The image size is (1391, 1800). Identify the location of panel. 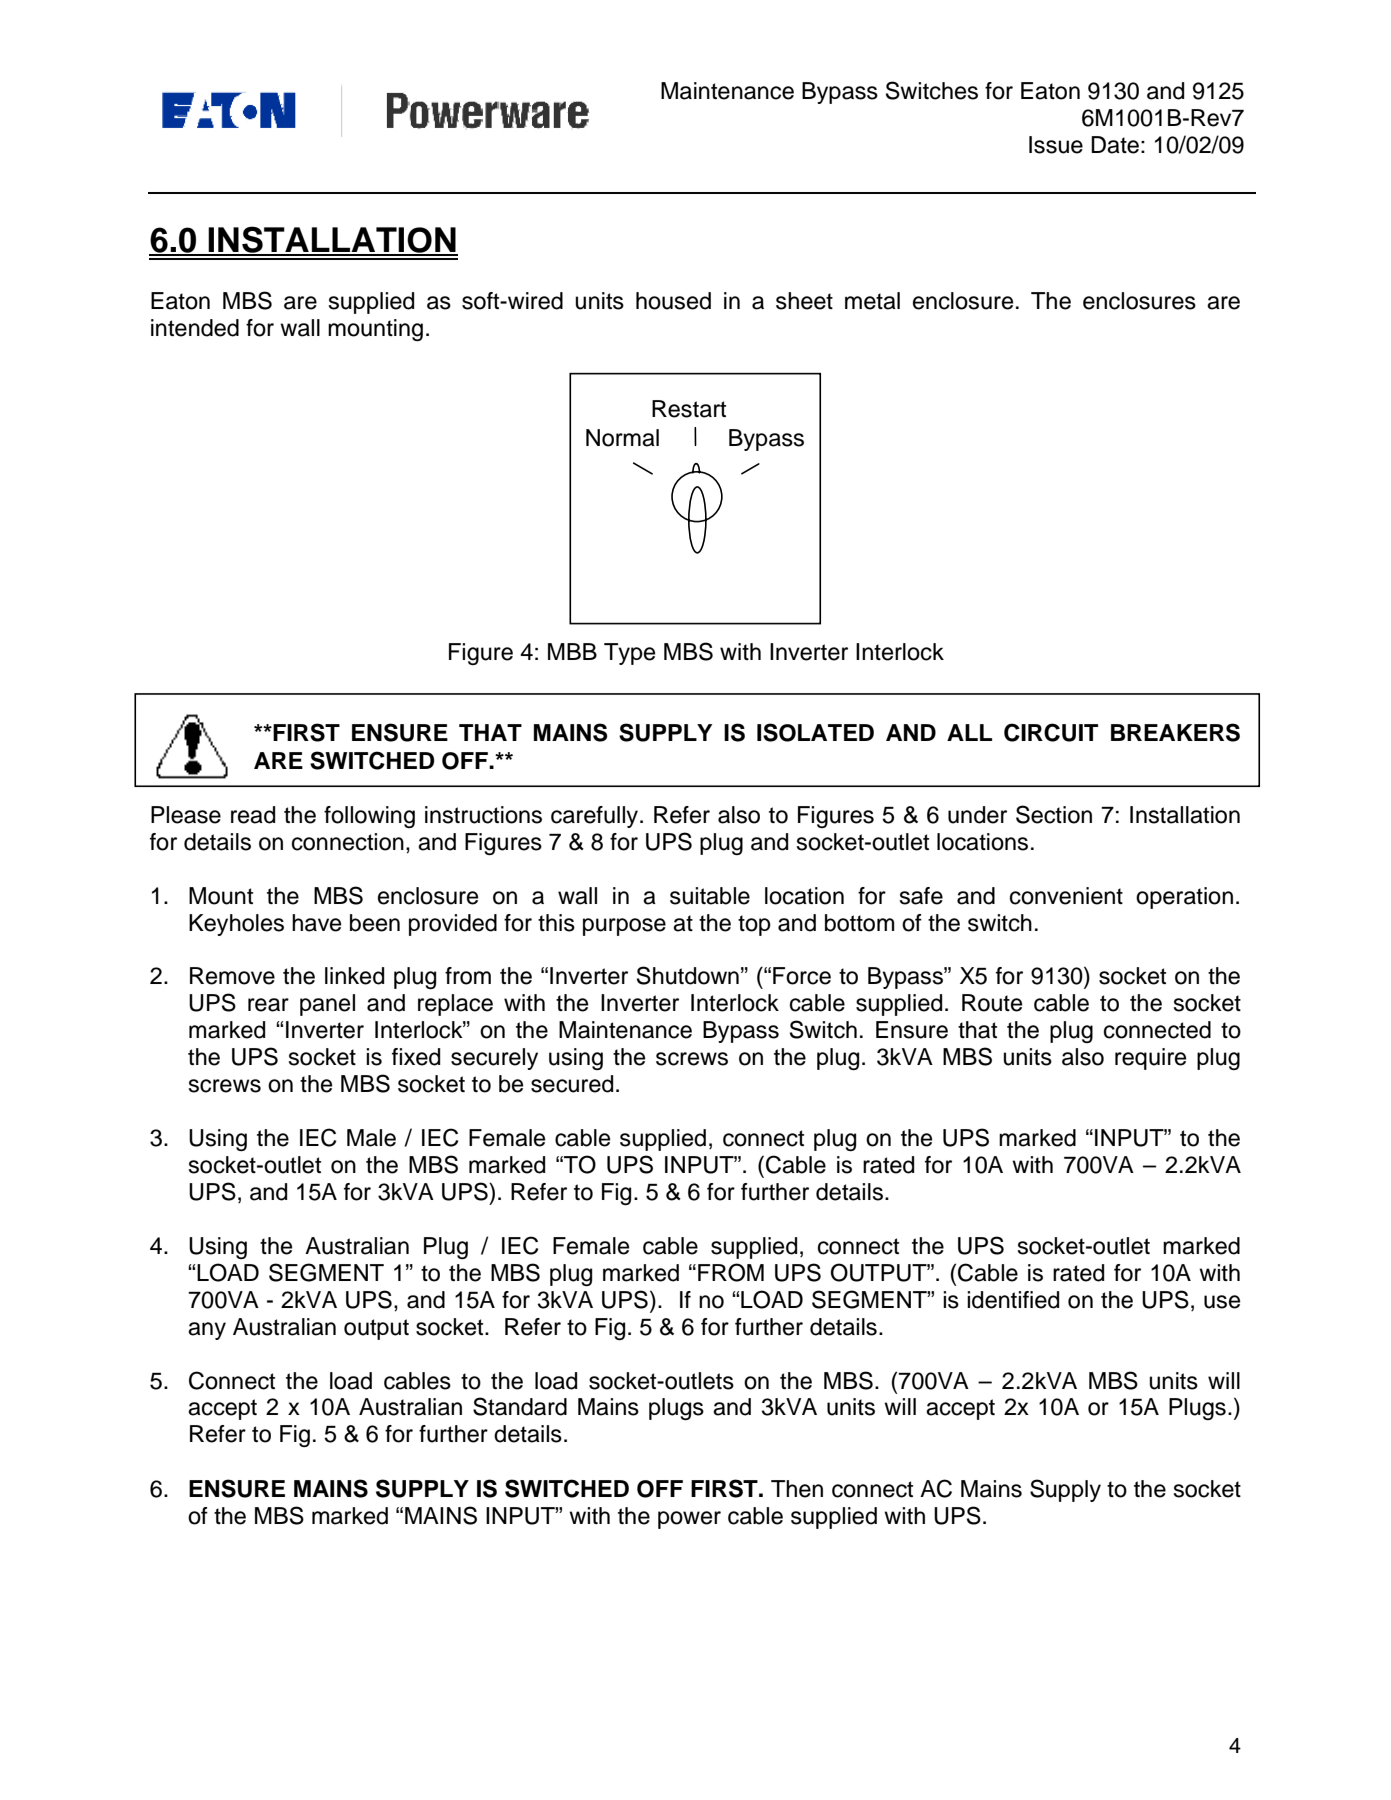
(327, 1005).
